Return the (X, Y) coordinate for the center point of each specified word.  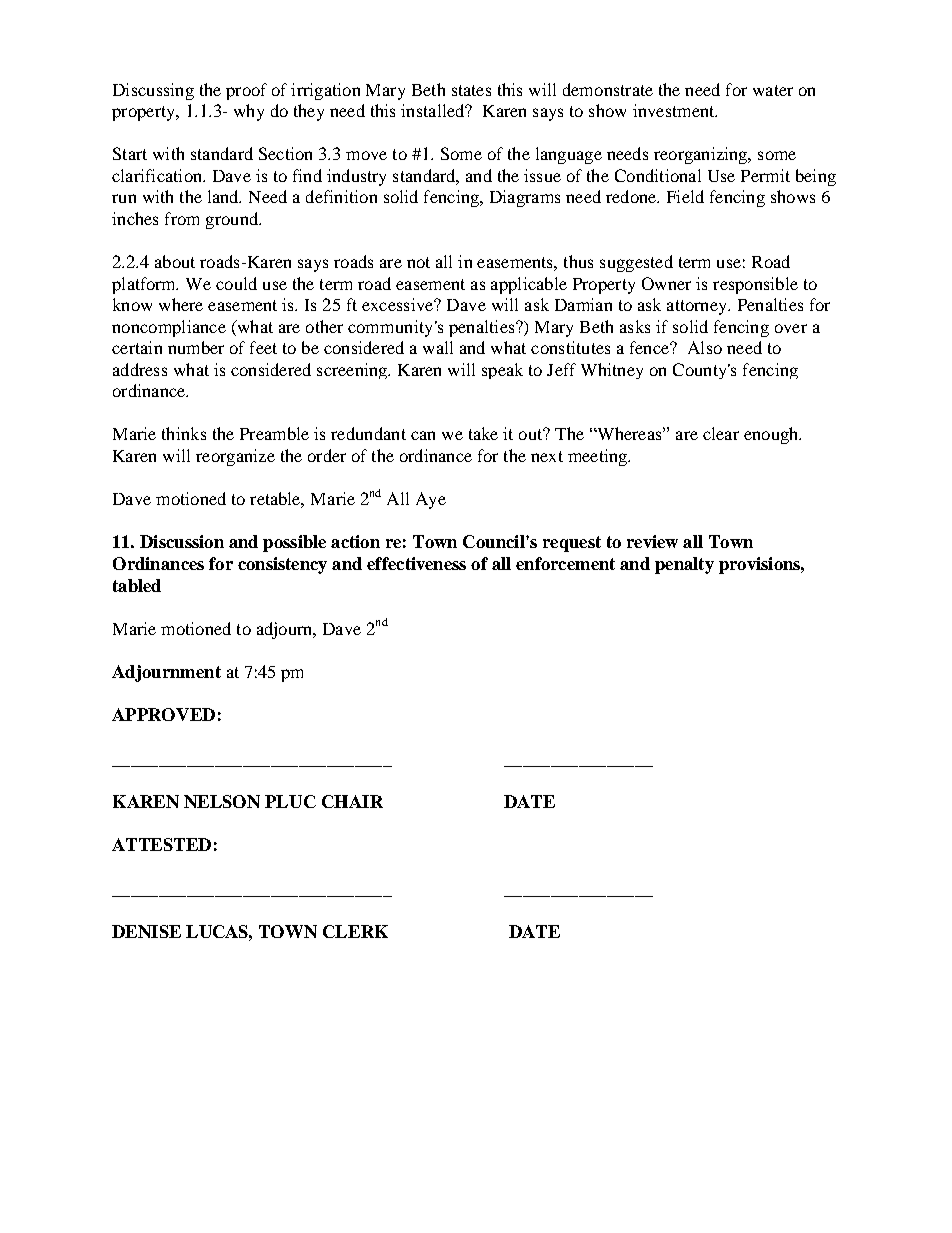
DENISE (146, 931)
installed (434, 110)
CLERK (355, 931)
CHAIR (352, 801)
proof (246, 91)
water (773, 90)
